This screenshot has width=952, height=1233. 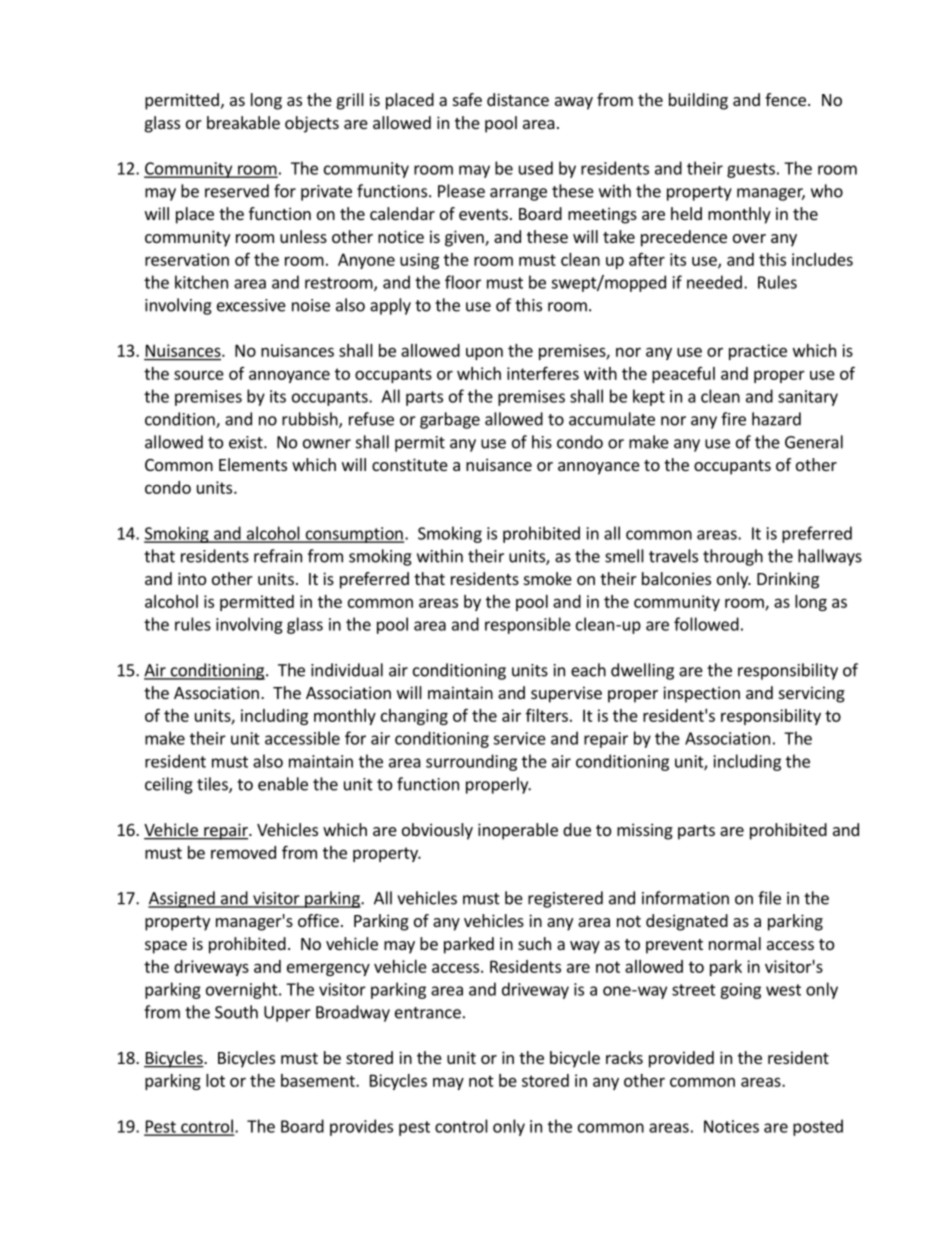 What do you see at coordinates (528, 625) in the screenshot?
I see `responsible` at bounding box center [528, 625].
